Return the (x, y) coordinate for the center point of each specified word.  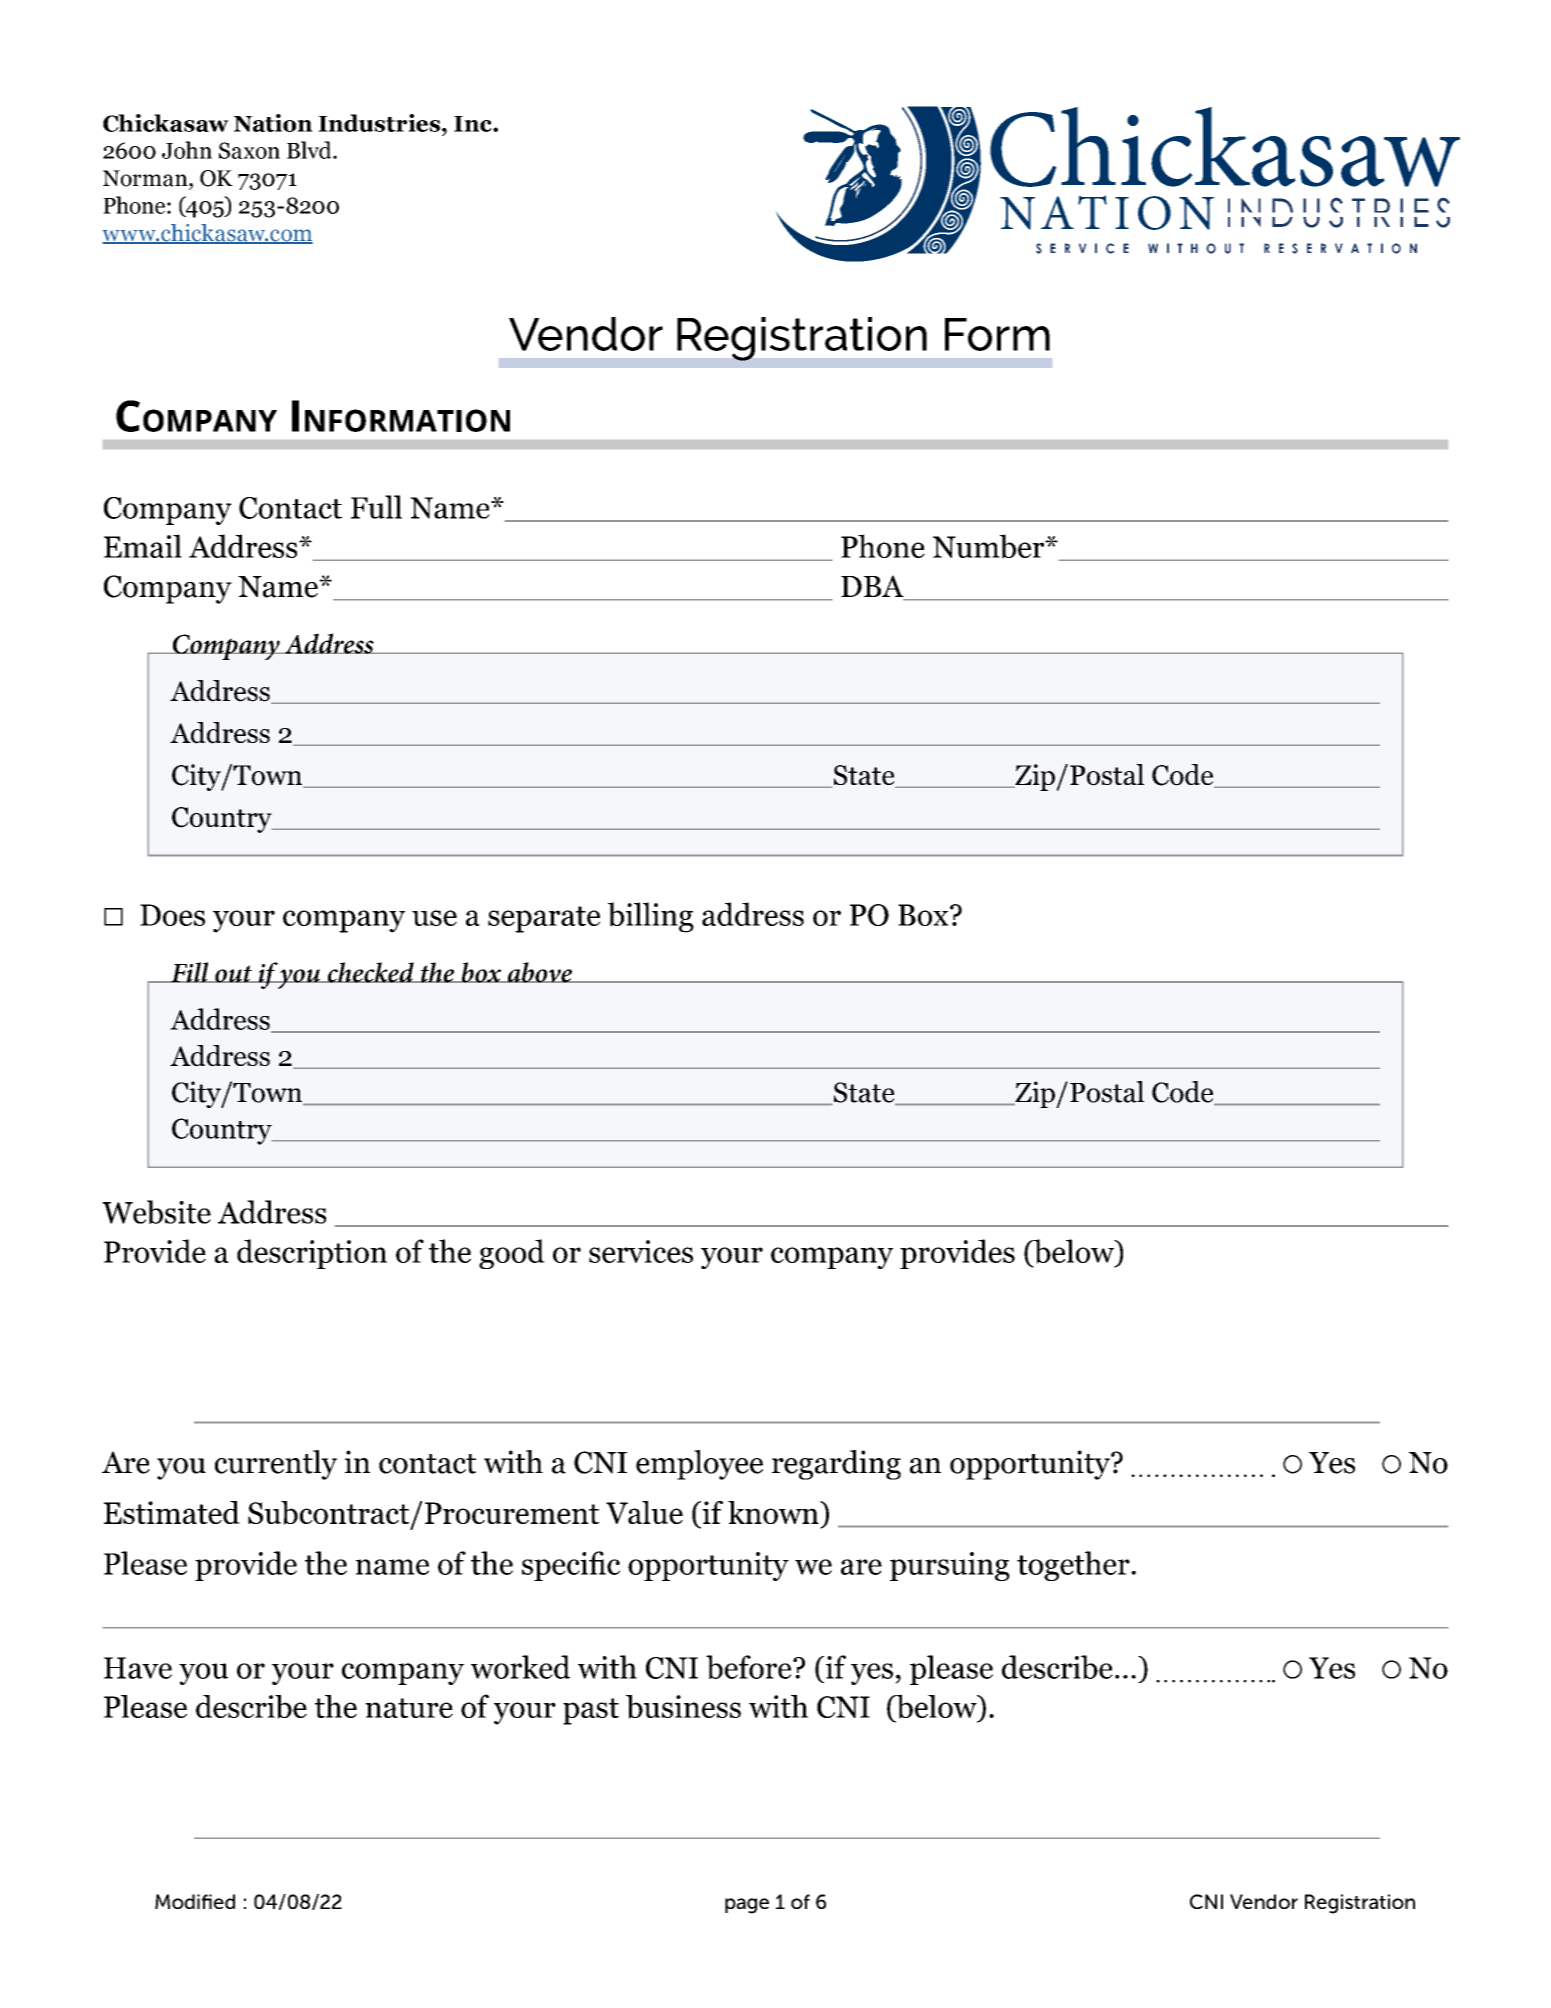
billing (651, 917)
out (234, 974)
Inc (474, 124)
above (539, 972)
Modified (195, 1901)
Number (990, 546)
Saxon (249, 150)
